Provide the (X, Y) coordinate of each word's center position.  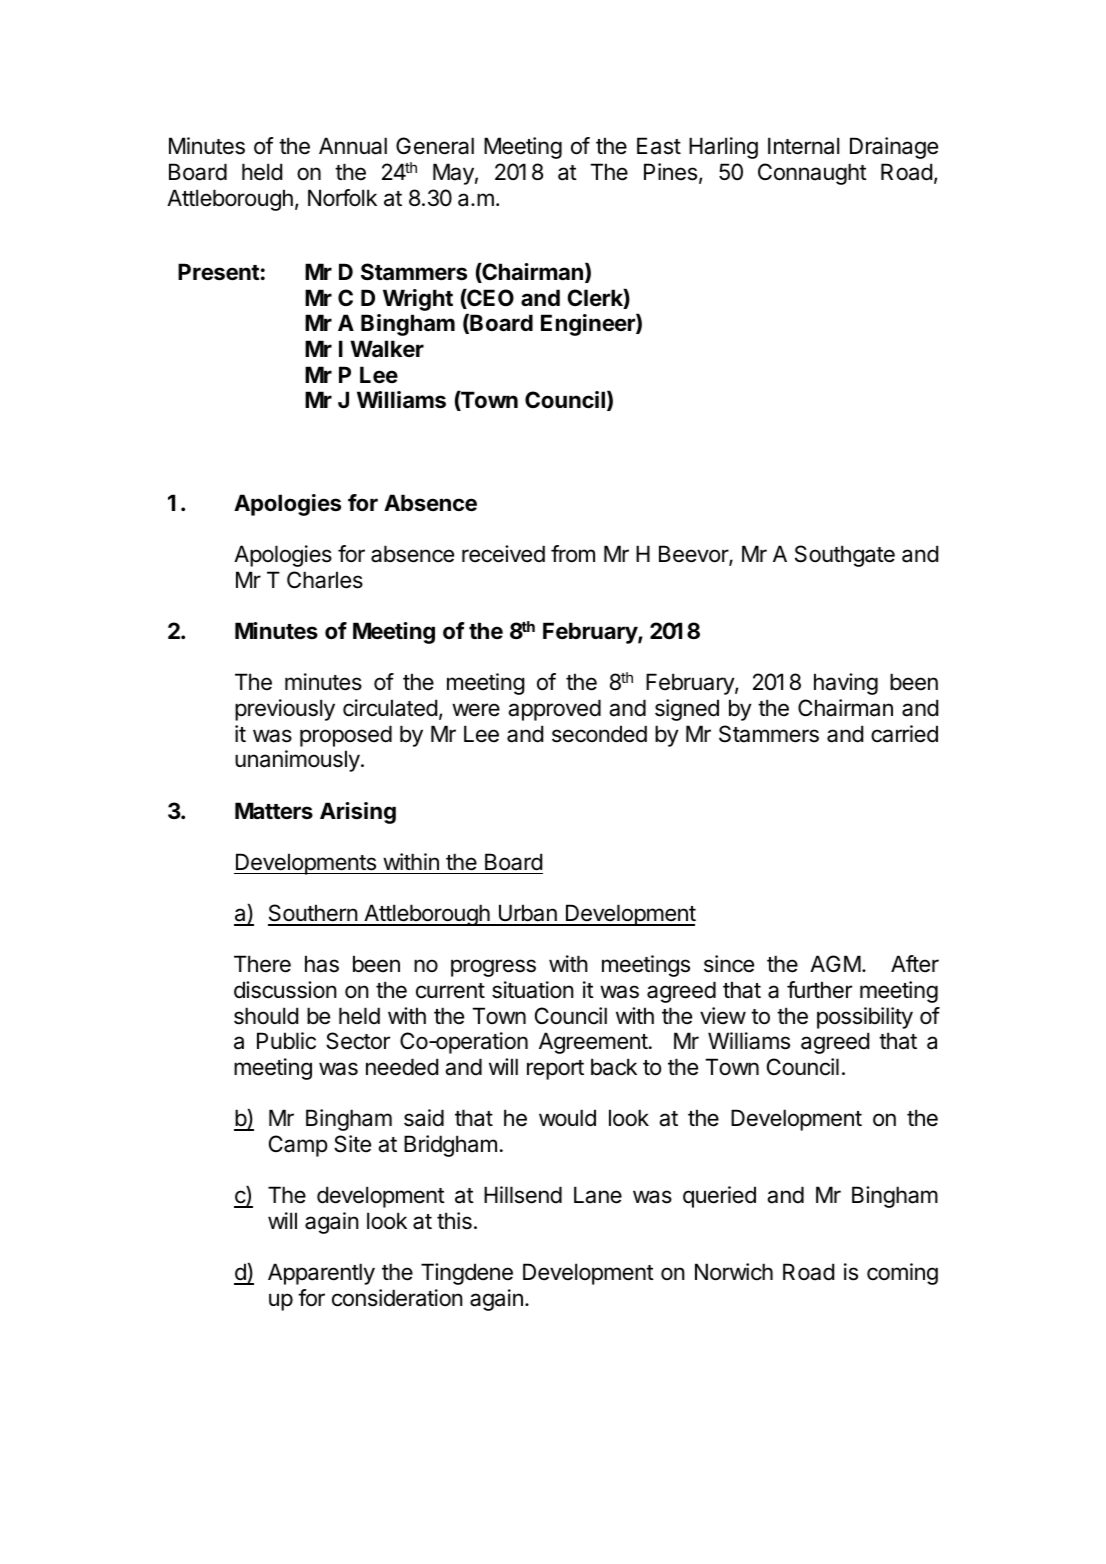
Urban (527, 914)
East (659, 146)
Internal (803, 146)
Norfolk (342, 197)
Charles (325, 580)
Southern (313, 914)
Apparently (321, 1274)
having (846, 684)
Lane (598, 1195)
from (573, 554)
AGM (835, 963)
